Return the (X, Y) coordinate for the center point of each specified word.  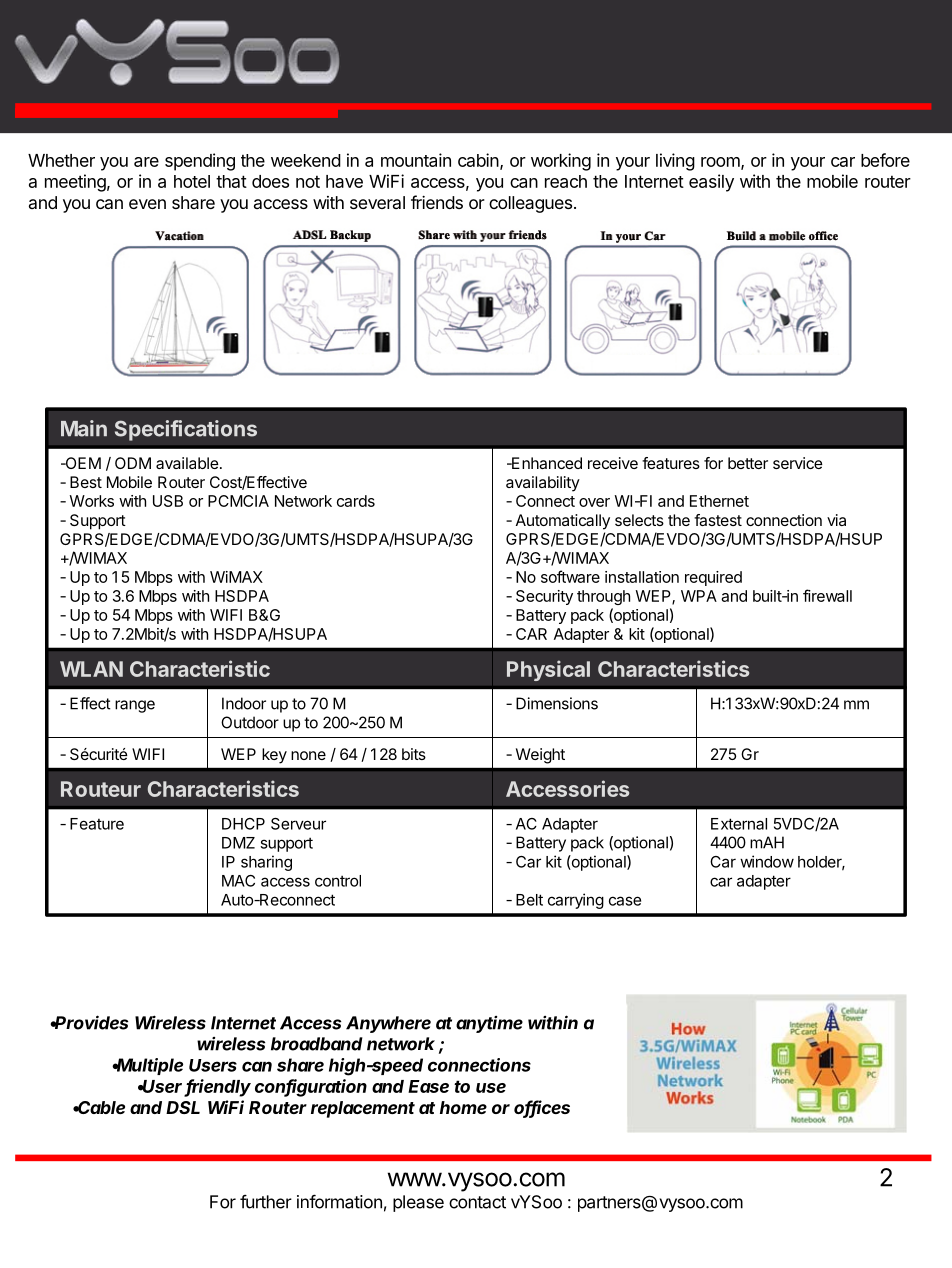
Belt (529, 900)
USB (168, 501)
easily (711, 183)
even (147, 204)
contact (477, 1202)
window (767, 861)
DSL (183, 1107)
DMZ (238, 843)
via (836, 520)
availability (543, 484)
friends (437, 202)
